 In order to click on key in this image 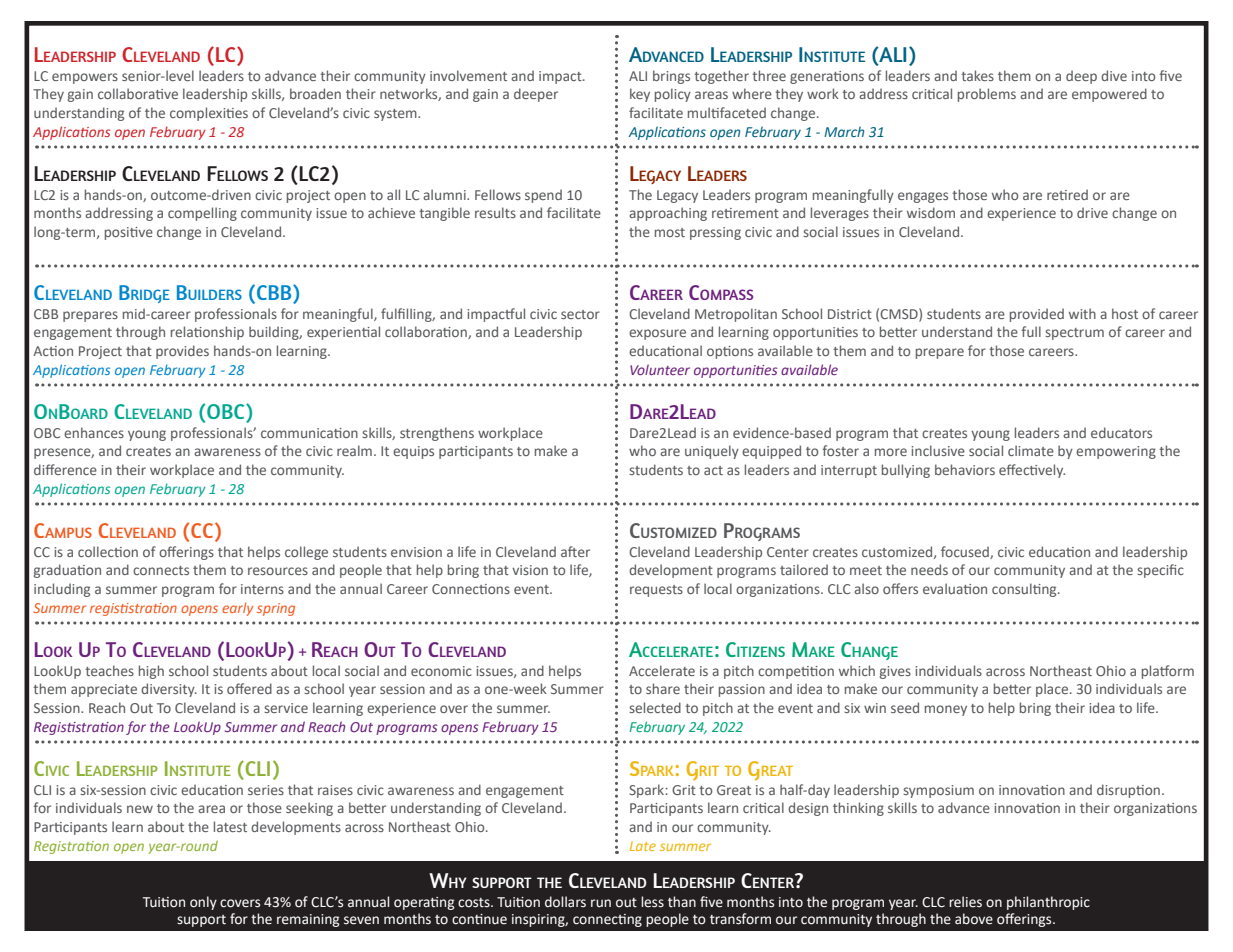, I will do `click(640, 95)`.
